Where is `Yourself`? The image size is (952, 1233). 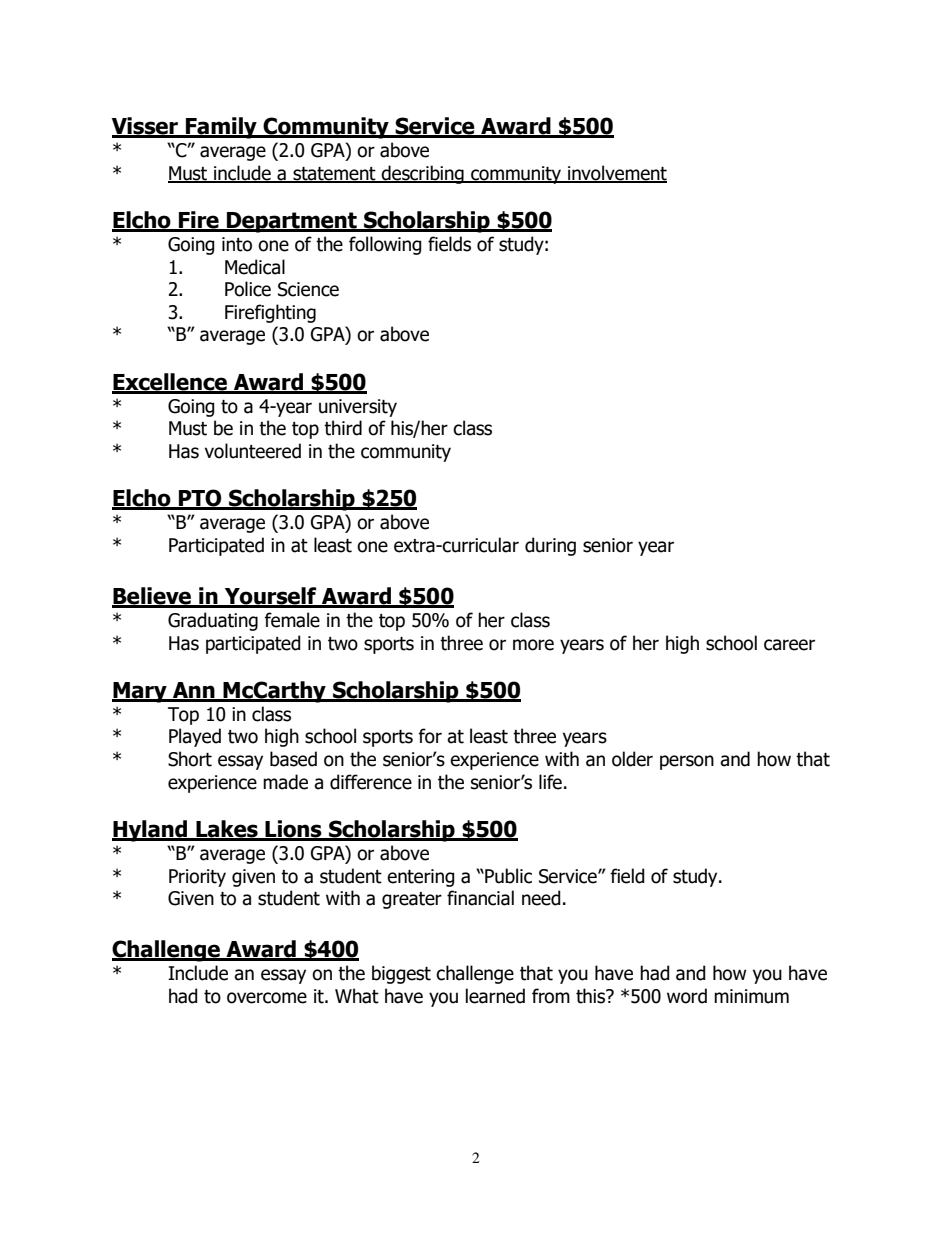 Yourself is located at coordinates (270, 597).
